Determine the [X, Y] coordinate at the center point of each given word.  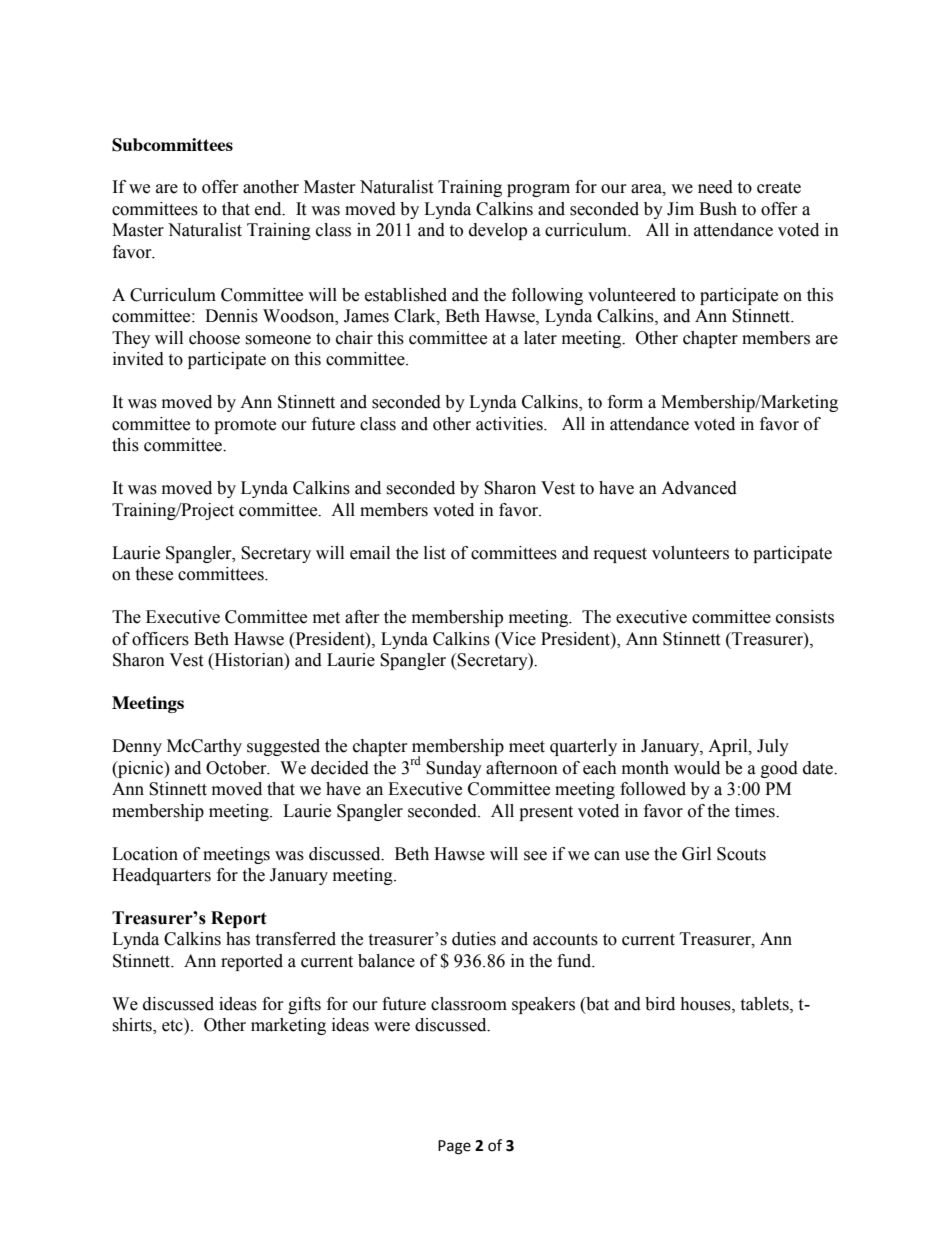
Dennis [231, 316]
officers [160, 639]
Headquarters [161, 876]
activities [510, 424]
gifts [304, 1005]
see [535, 856]
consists [805, 617]
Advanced [699, 488]
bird [660, 1004]
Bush [718, 209]
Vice [517, 639]
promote [245, 426]
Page [454, 1147]
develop [498, 231]
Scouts [741, 854]
